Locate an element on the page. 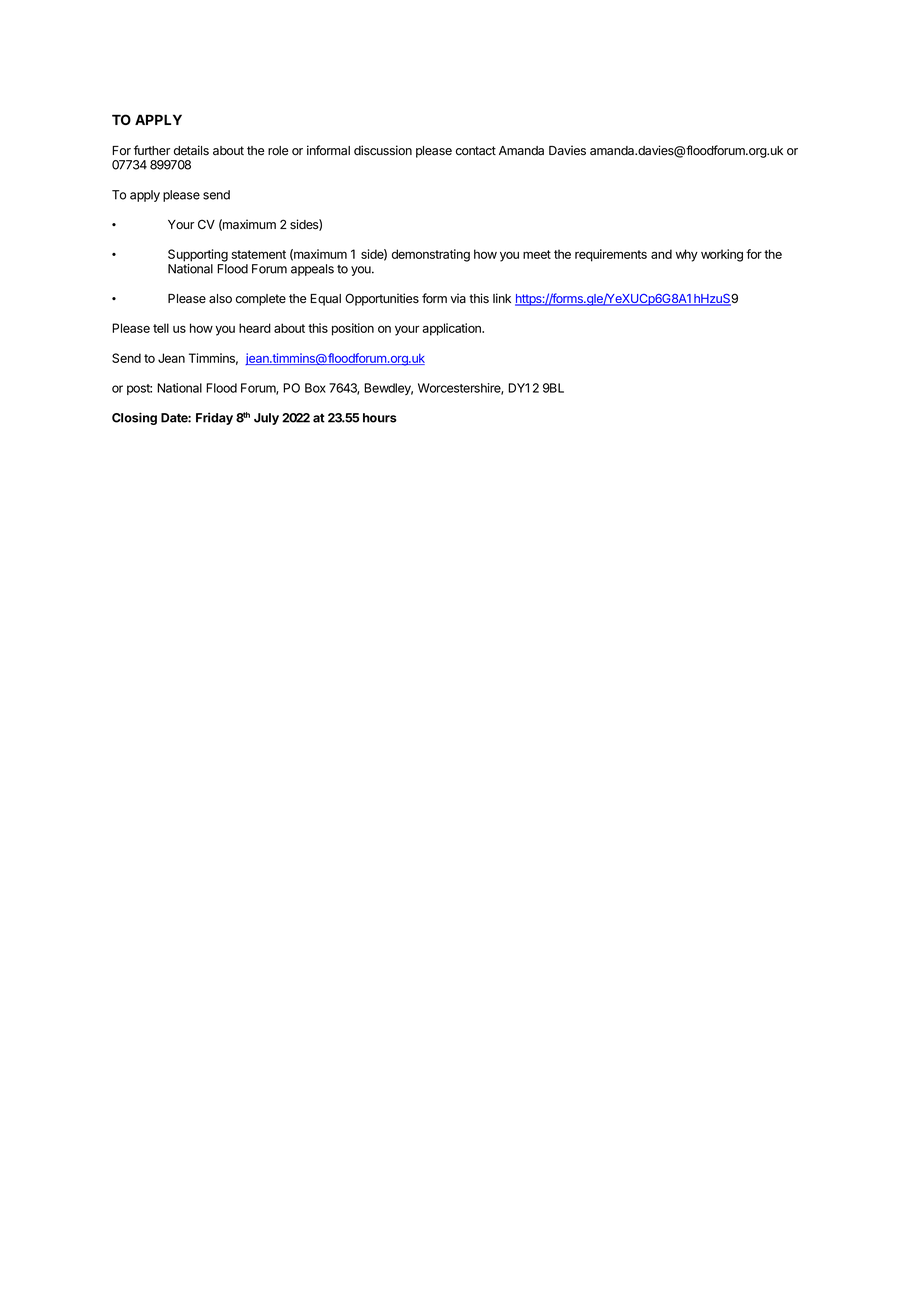  hours is located at coordinates (380, 418).
